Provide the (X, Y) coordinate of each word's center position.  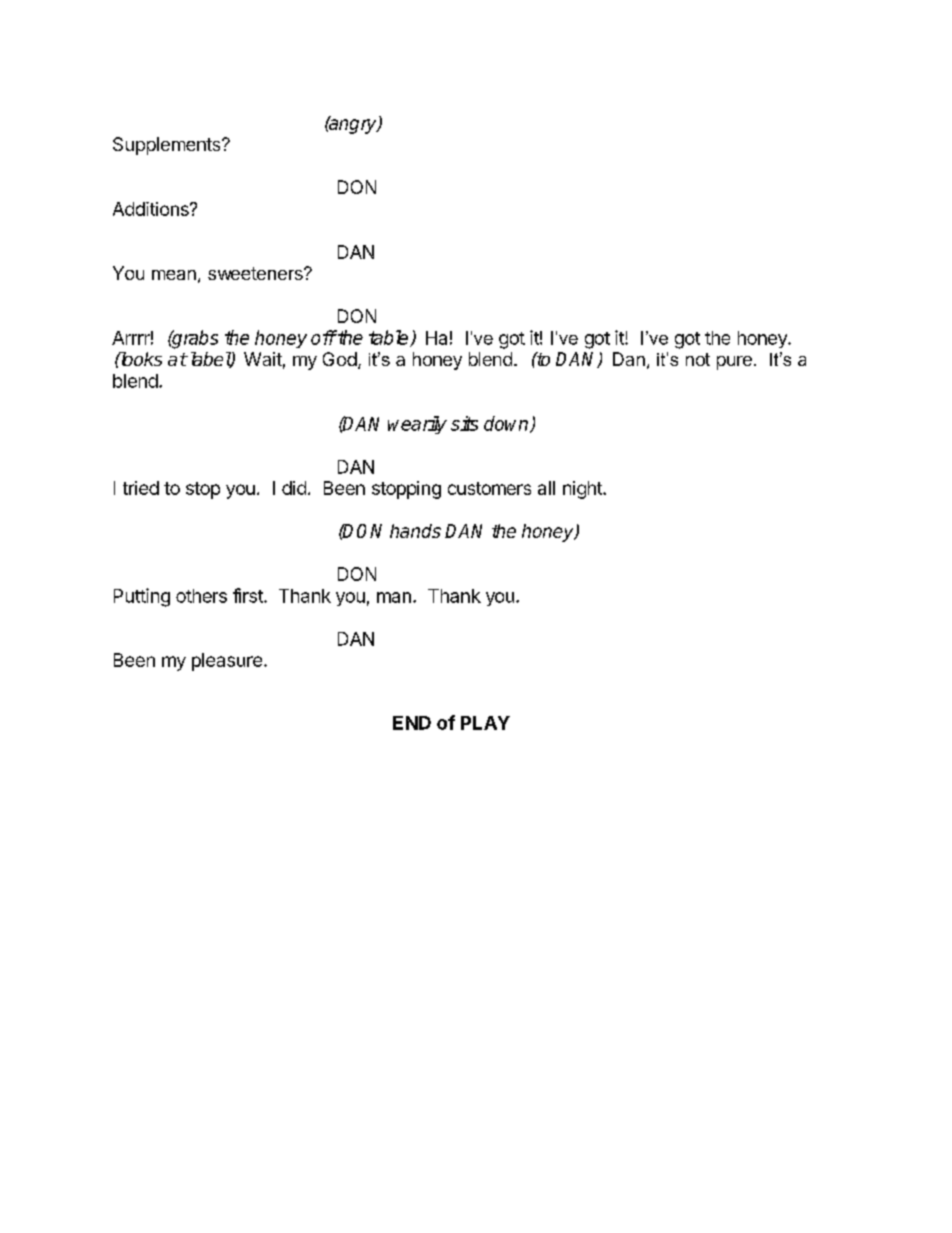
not (698, 359)
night (583, 490)
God (340, 359)
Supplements (168, 146)
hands (415, 531)
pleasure (227, 662)
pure (734, 363)
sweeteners (256, 273)
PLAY (485, 723)
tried (141, 488)
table (390, 338)
